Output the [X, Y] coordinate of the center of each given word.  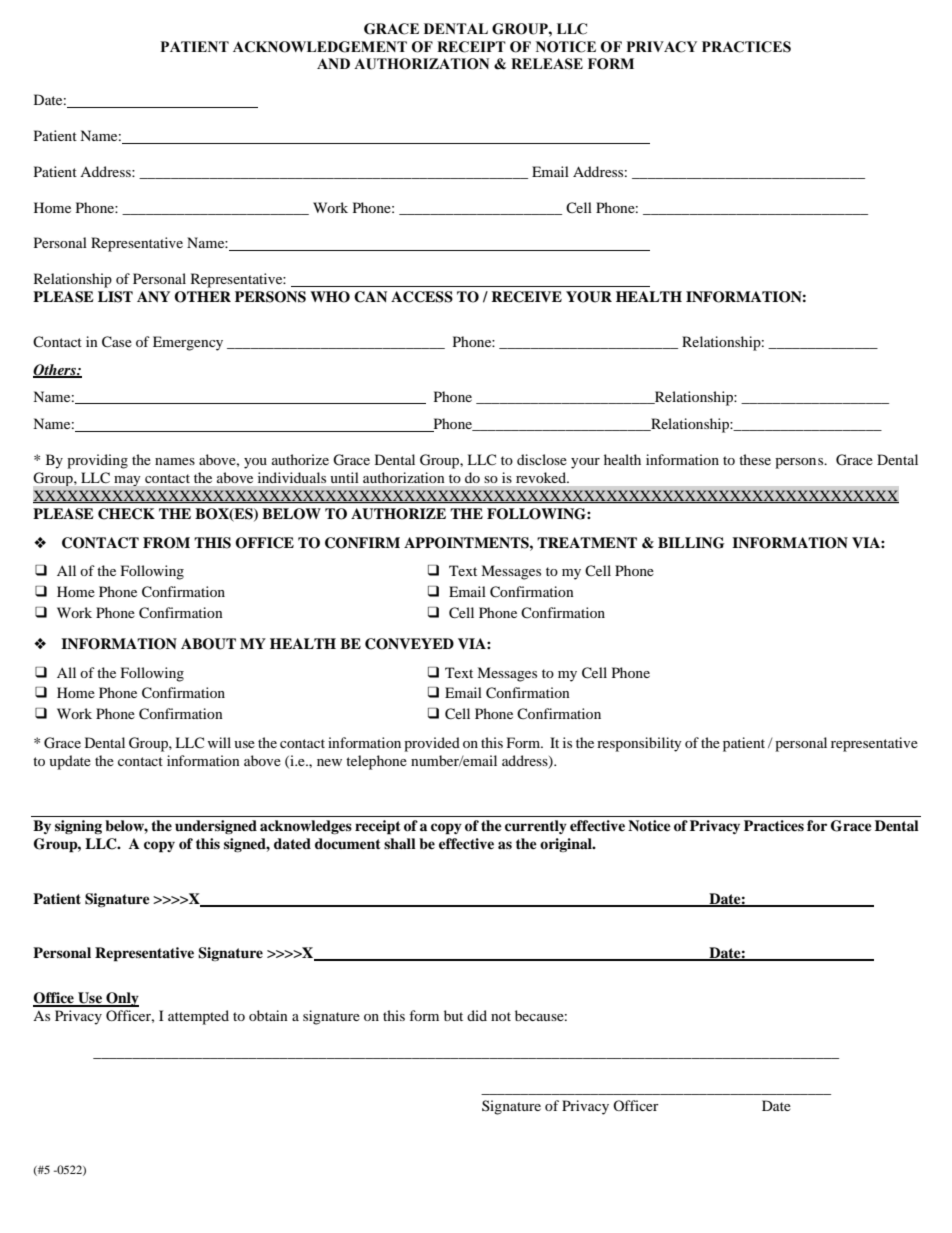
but [453, 1015]
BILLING [691, 543]
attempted [198, 1017]
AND [333, 63]
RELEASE [547, 64]
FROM [166, 543]
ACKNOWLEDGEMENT [320, 47]
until [344, 477]
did [477, 1015]
